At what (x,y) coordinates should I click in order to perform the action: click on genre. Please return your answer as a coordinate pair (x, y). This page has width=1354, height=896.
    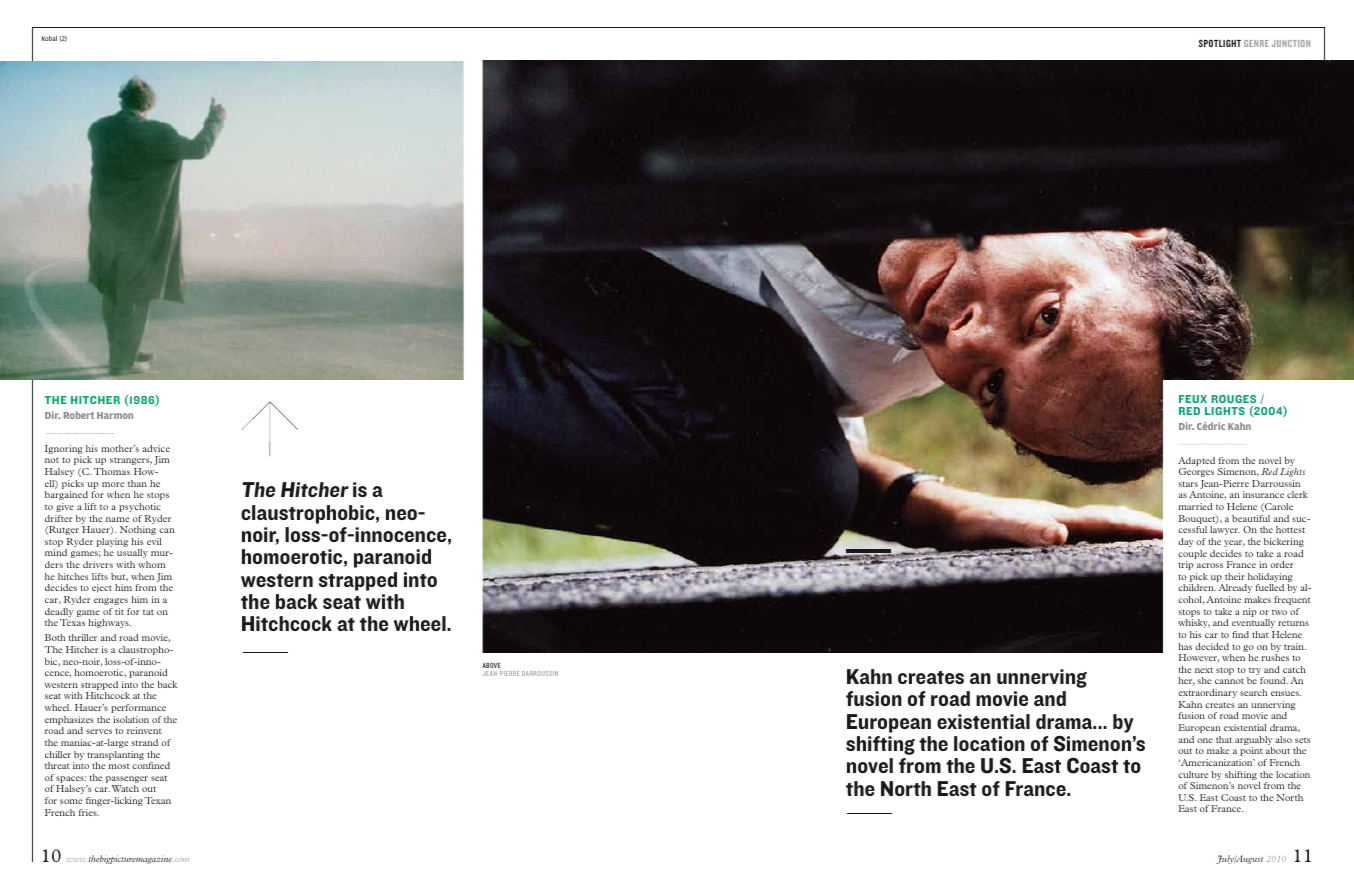
    Looking at the image, I should click on (1256, 43).
